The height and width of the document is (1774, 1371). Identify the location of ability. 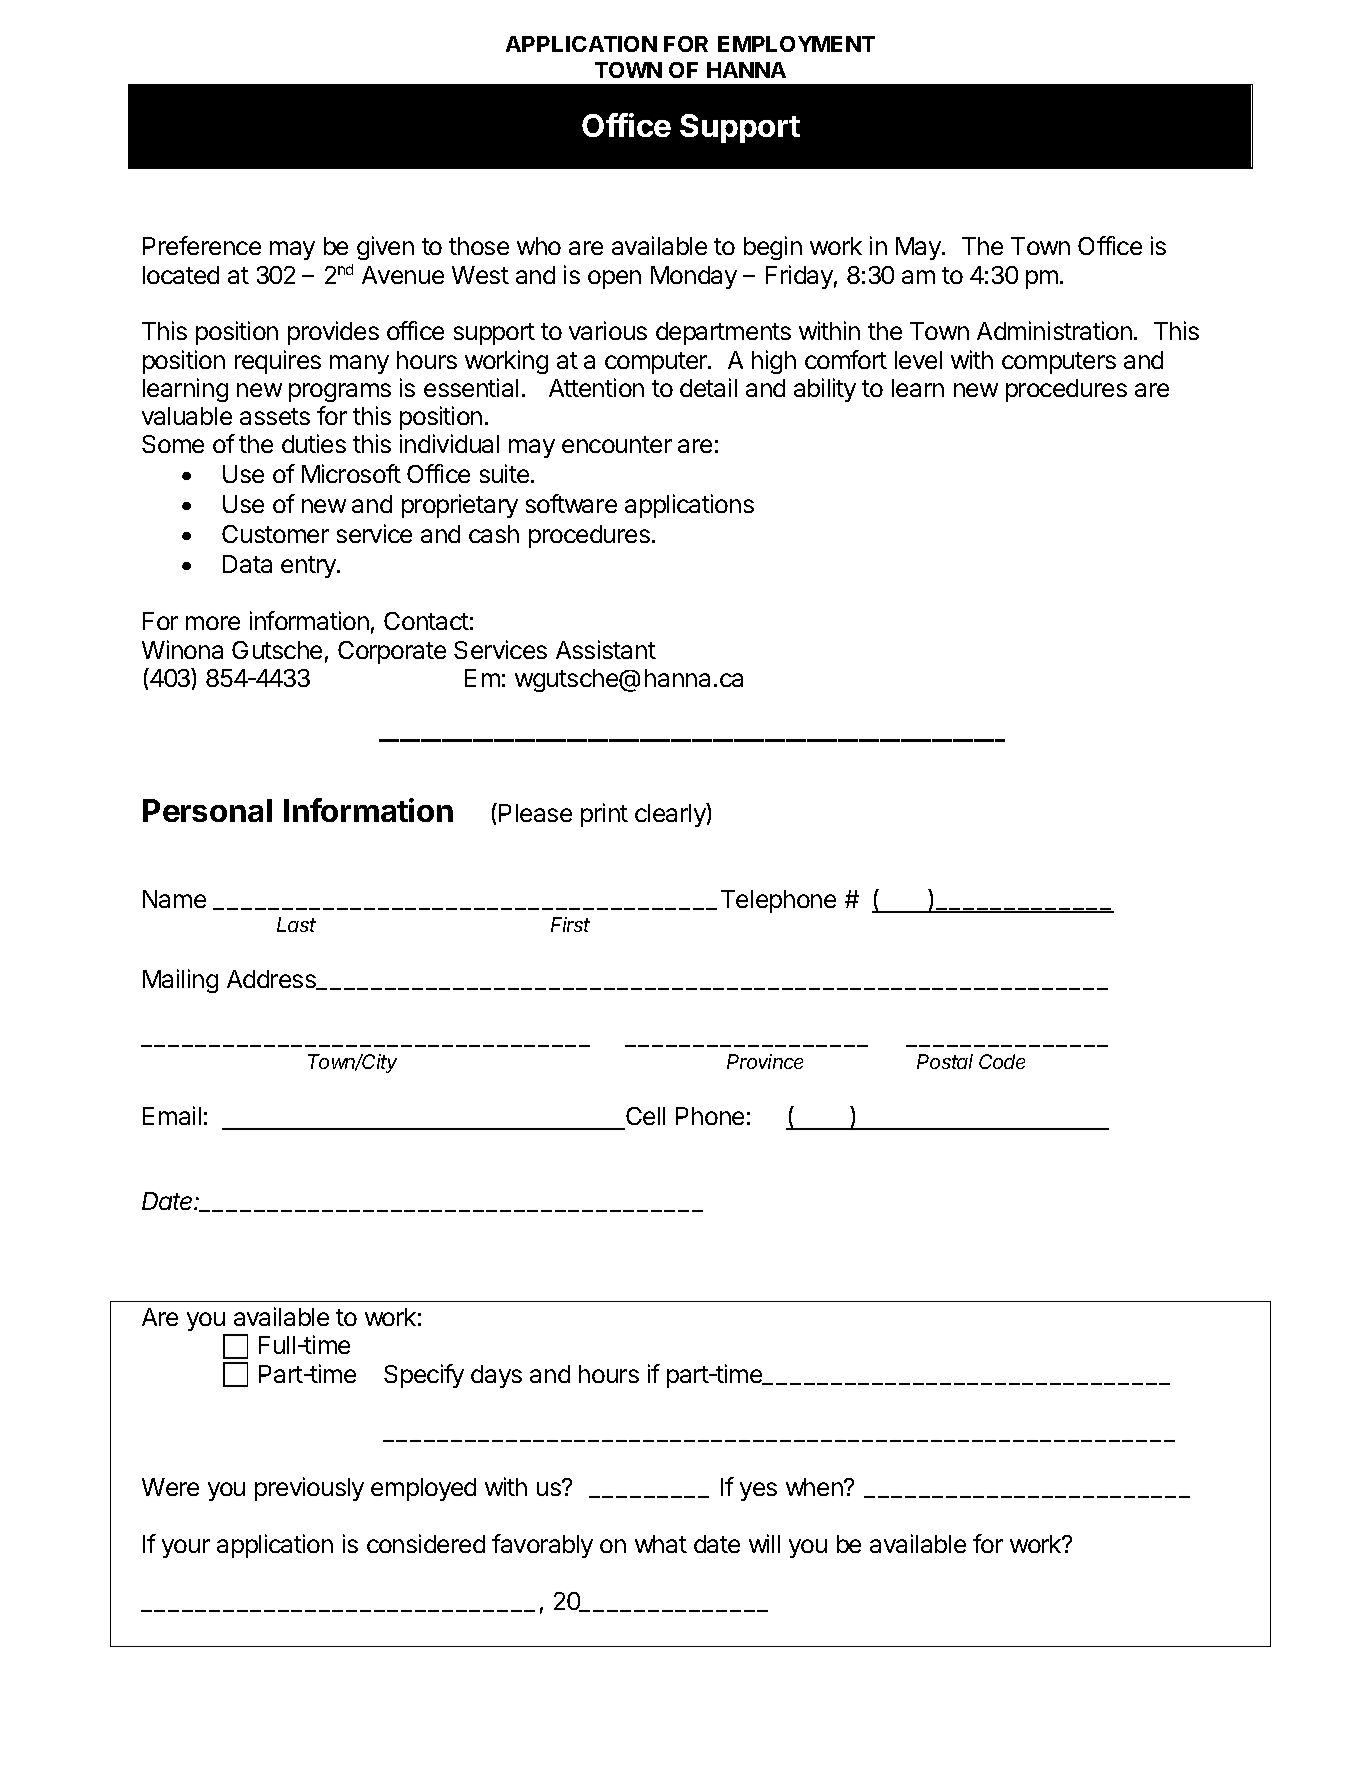
(825, 390).
